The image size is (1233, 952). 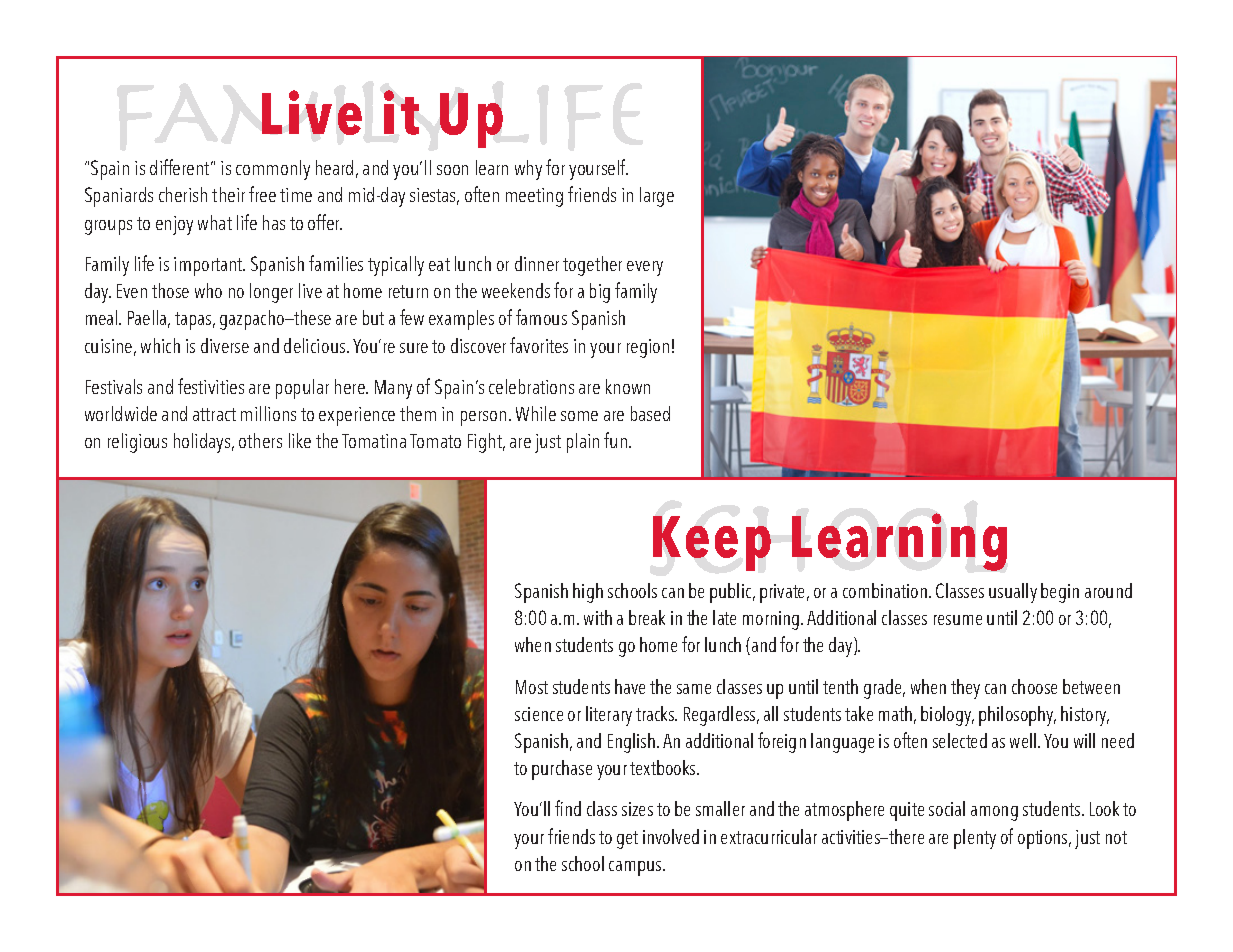 What do you see at coordinates (958, 620) in the image?
I see `resume` at bounding box center [958, 620].
